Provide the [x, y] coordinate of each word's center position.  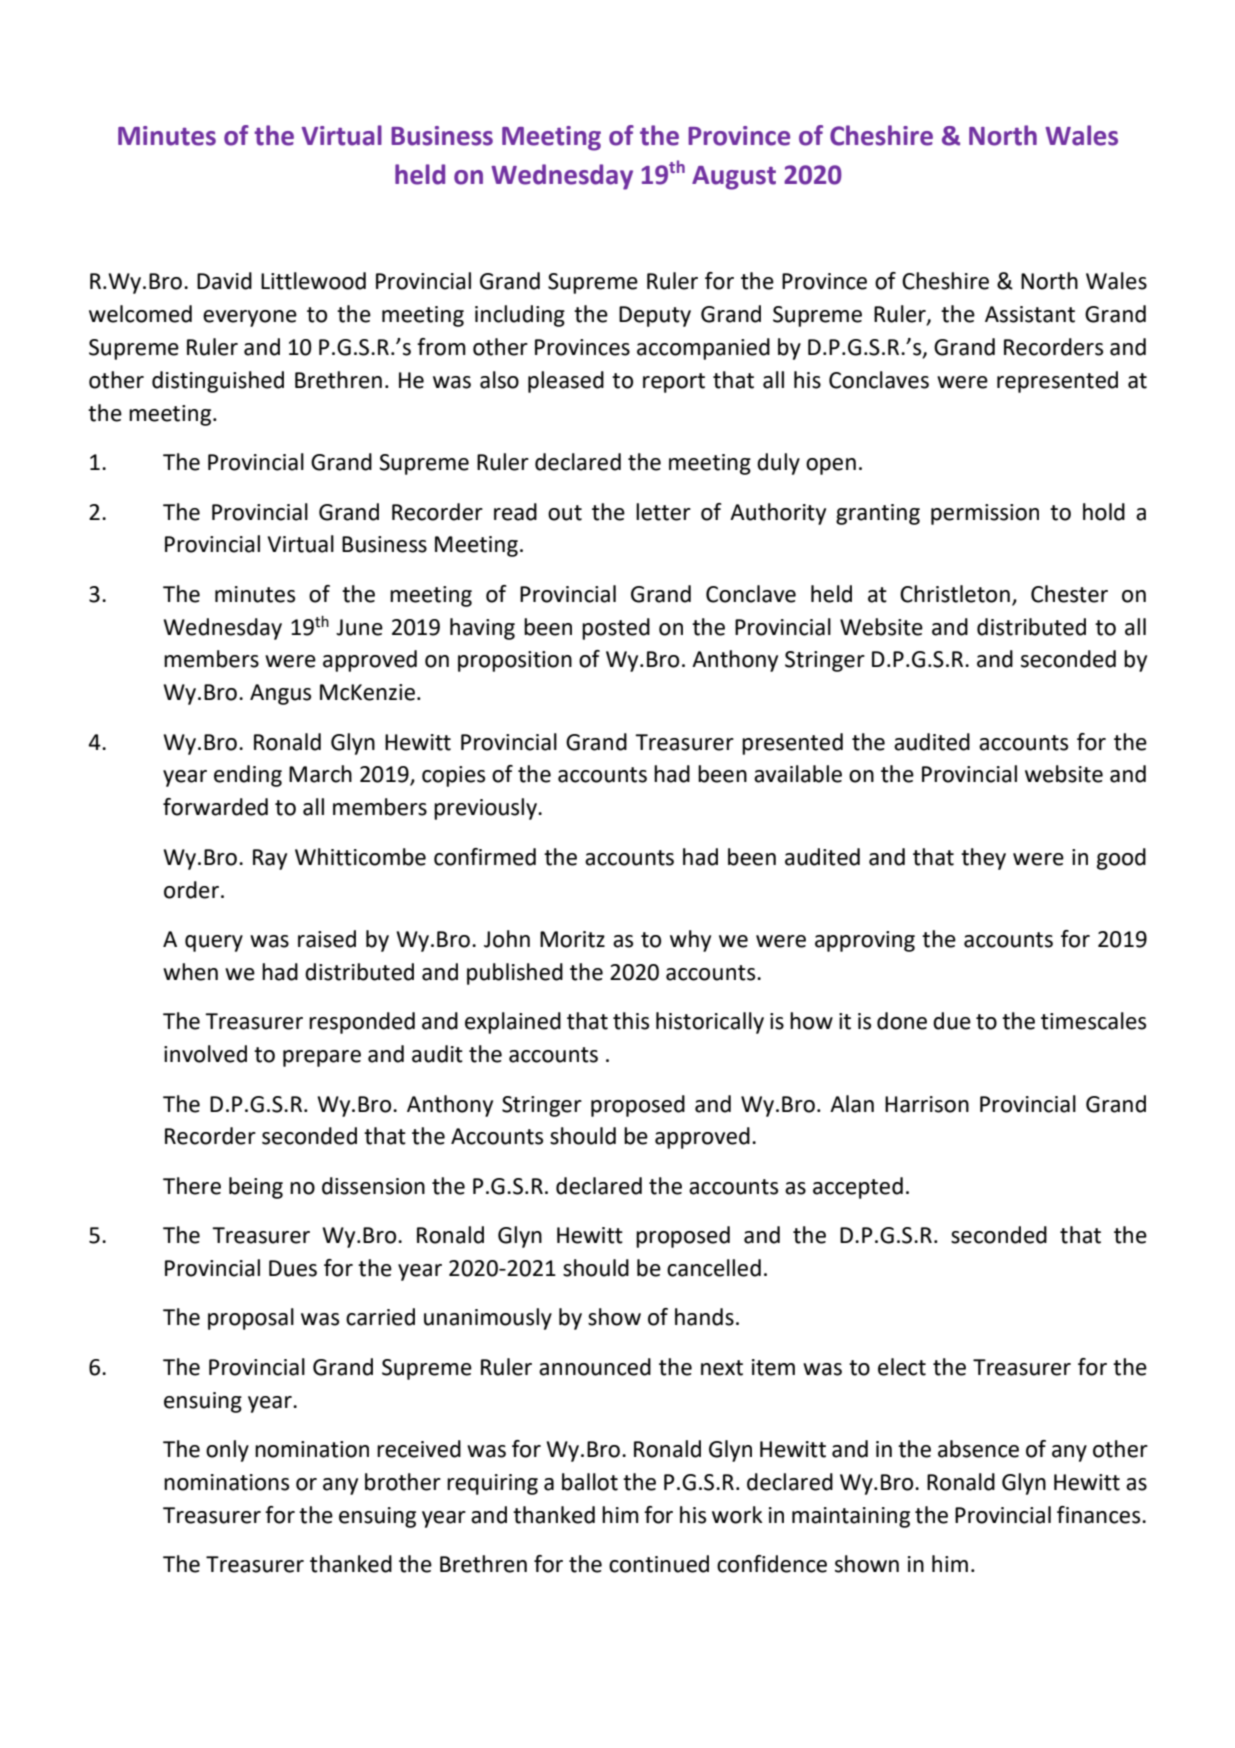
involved [205, 1054]
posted [616, 629]
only [227, 1451]
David [224, 281]
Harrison [927, 1104]
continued [659, 1564]
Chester [1069, 594]
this [631, 1021]
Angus [280, 694]
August [734, 178]
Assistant [1030, 314]
